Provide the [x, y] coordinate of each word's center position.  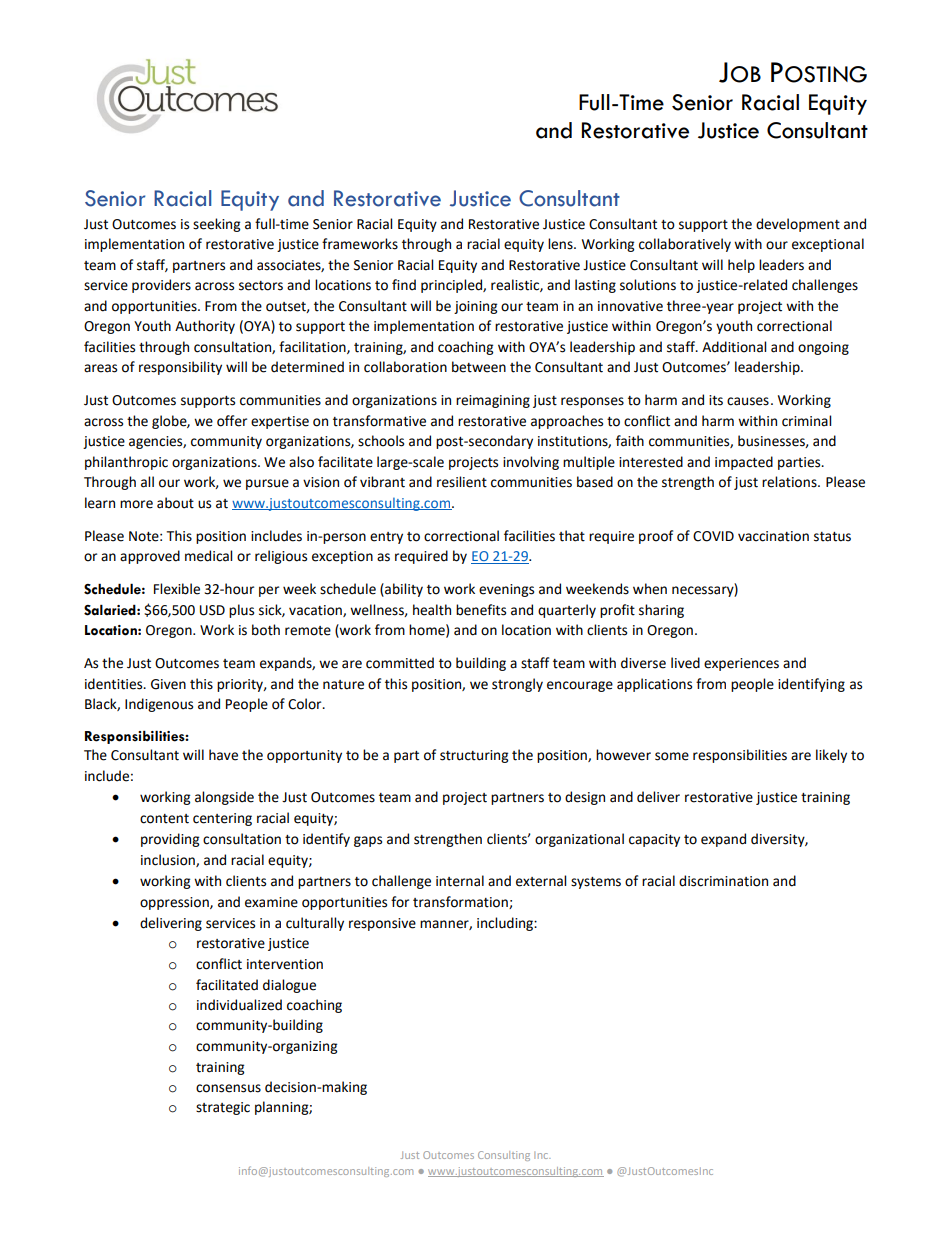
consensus [228, 1088]
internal [460, 881]
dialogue [289, 986]
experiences [741, 664]
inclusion [169, 860]
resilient [462, 482]
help [741, 266]
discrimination [723, 881]
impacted [744, 463]
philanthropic [126, 463]
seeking [216, 225]
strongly [517, 685]
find [404, 285]
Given [168, 684]
